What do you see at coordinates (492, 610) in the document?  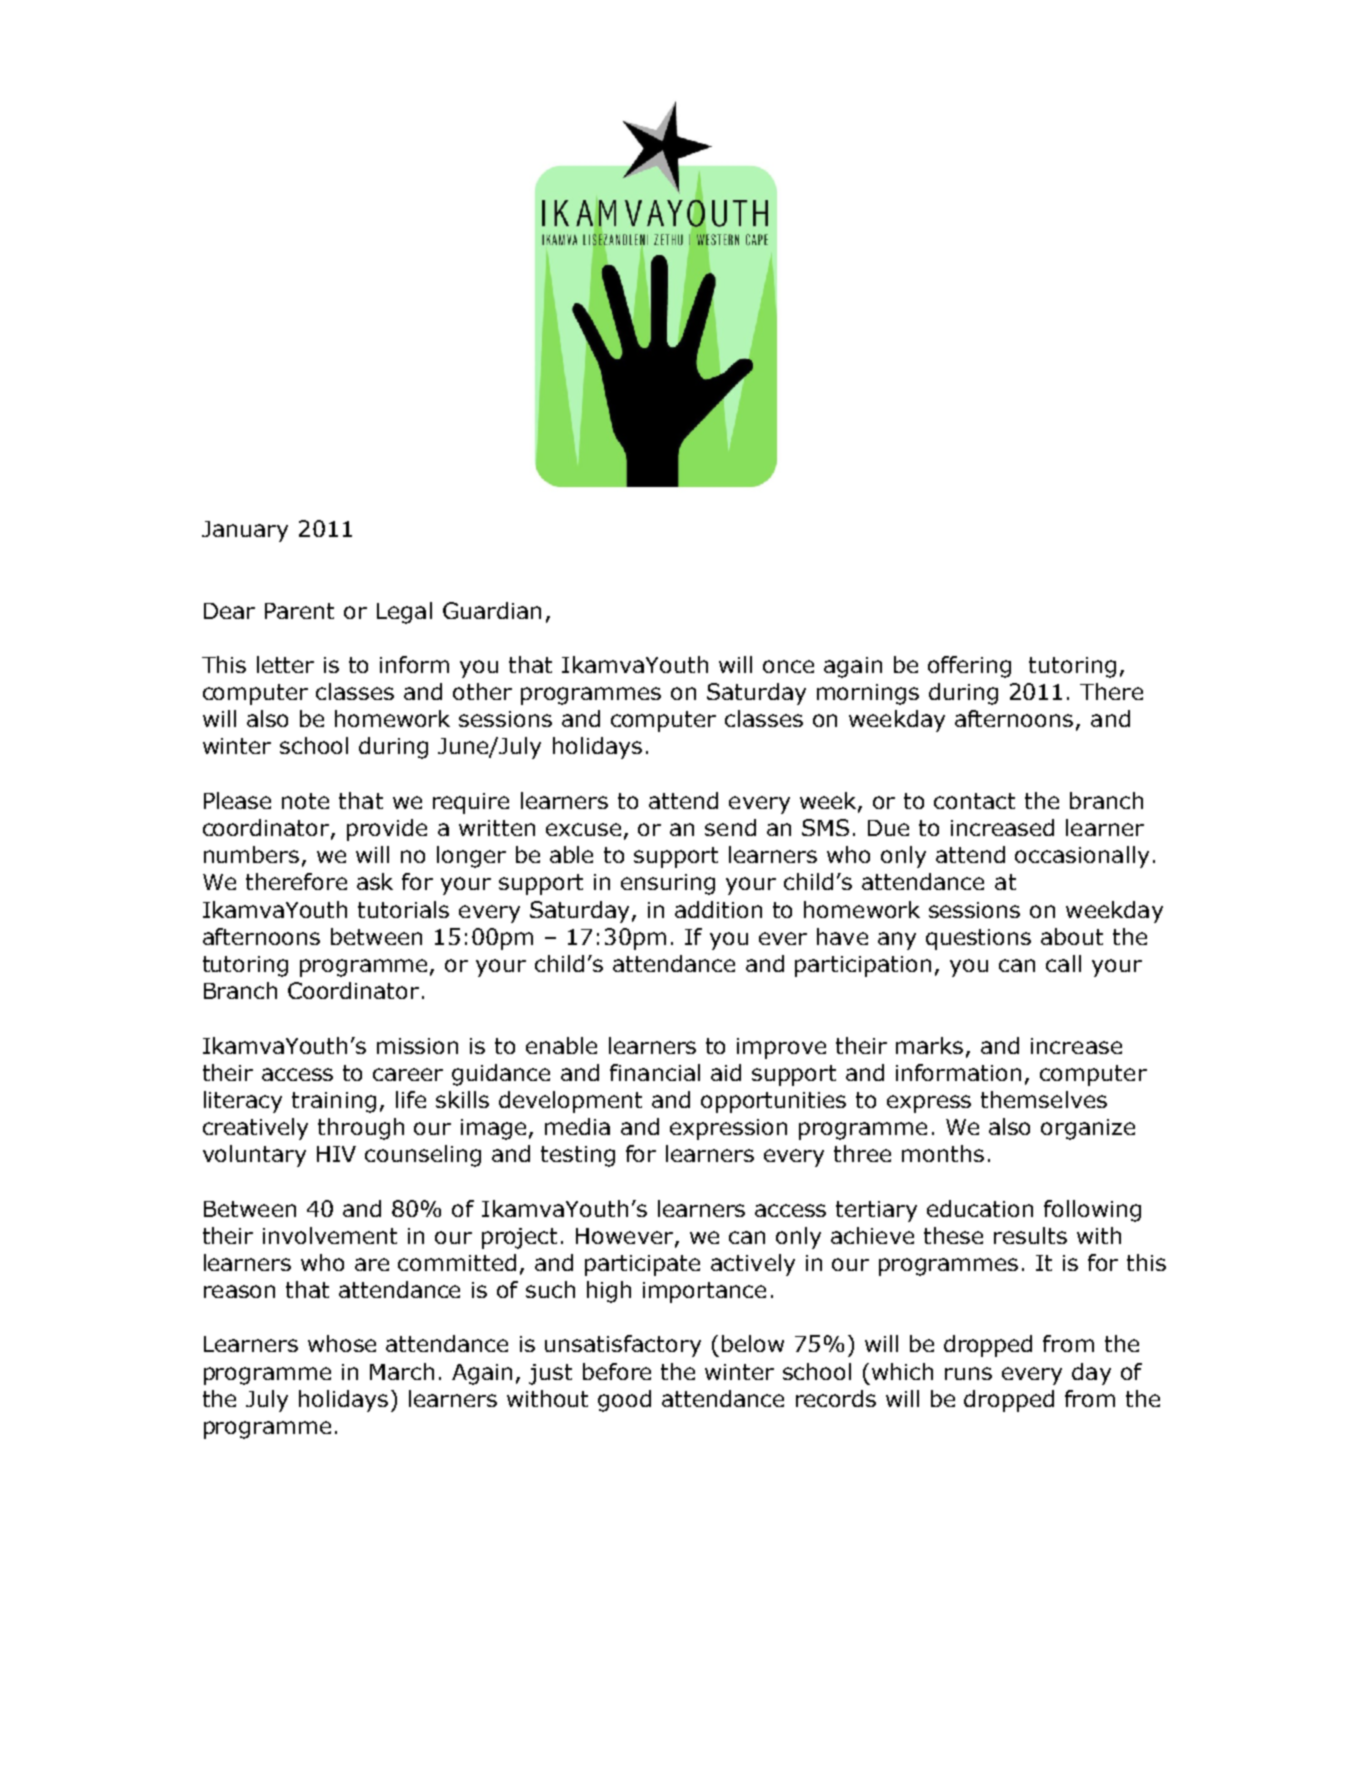 I see `Guardian` at bounding box center [492, 610].
